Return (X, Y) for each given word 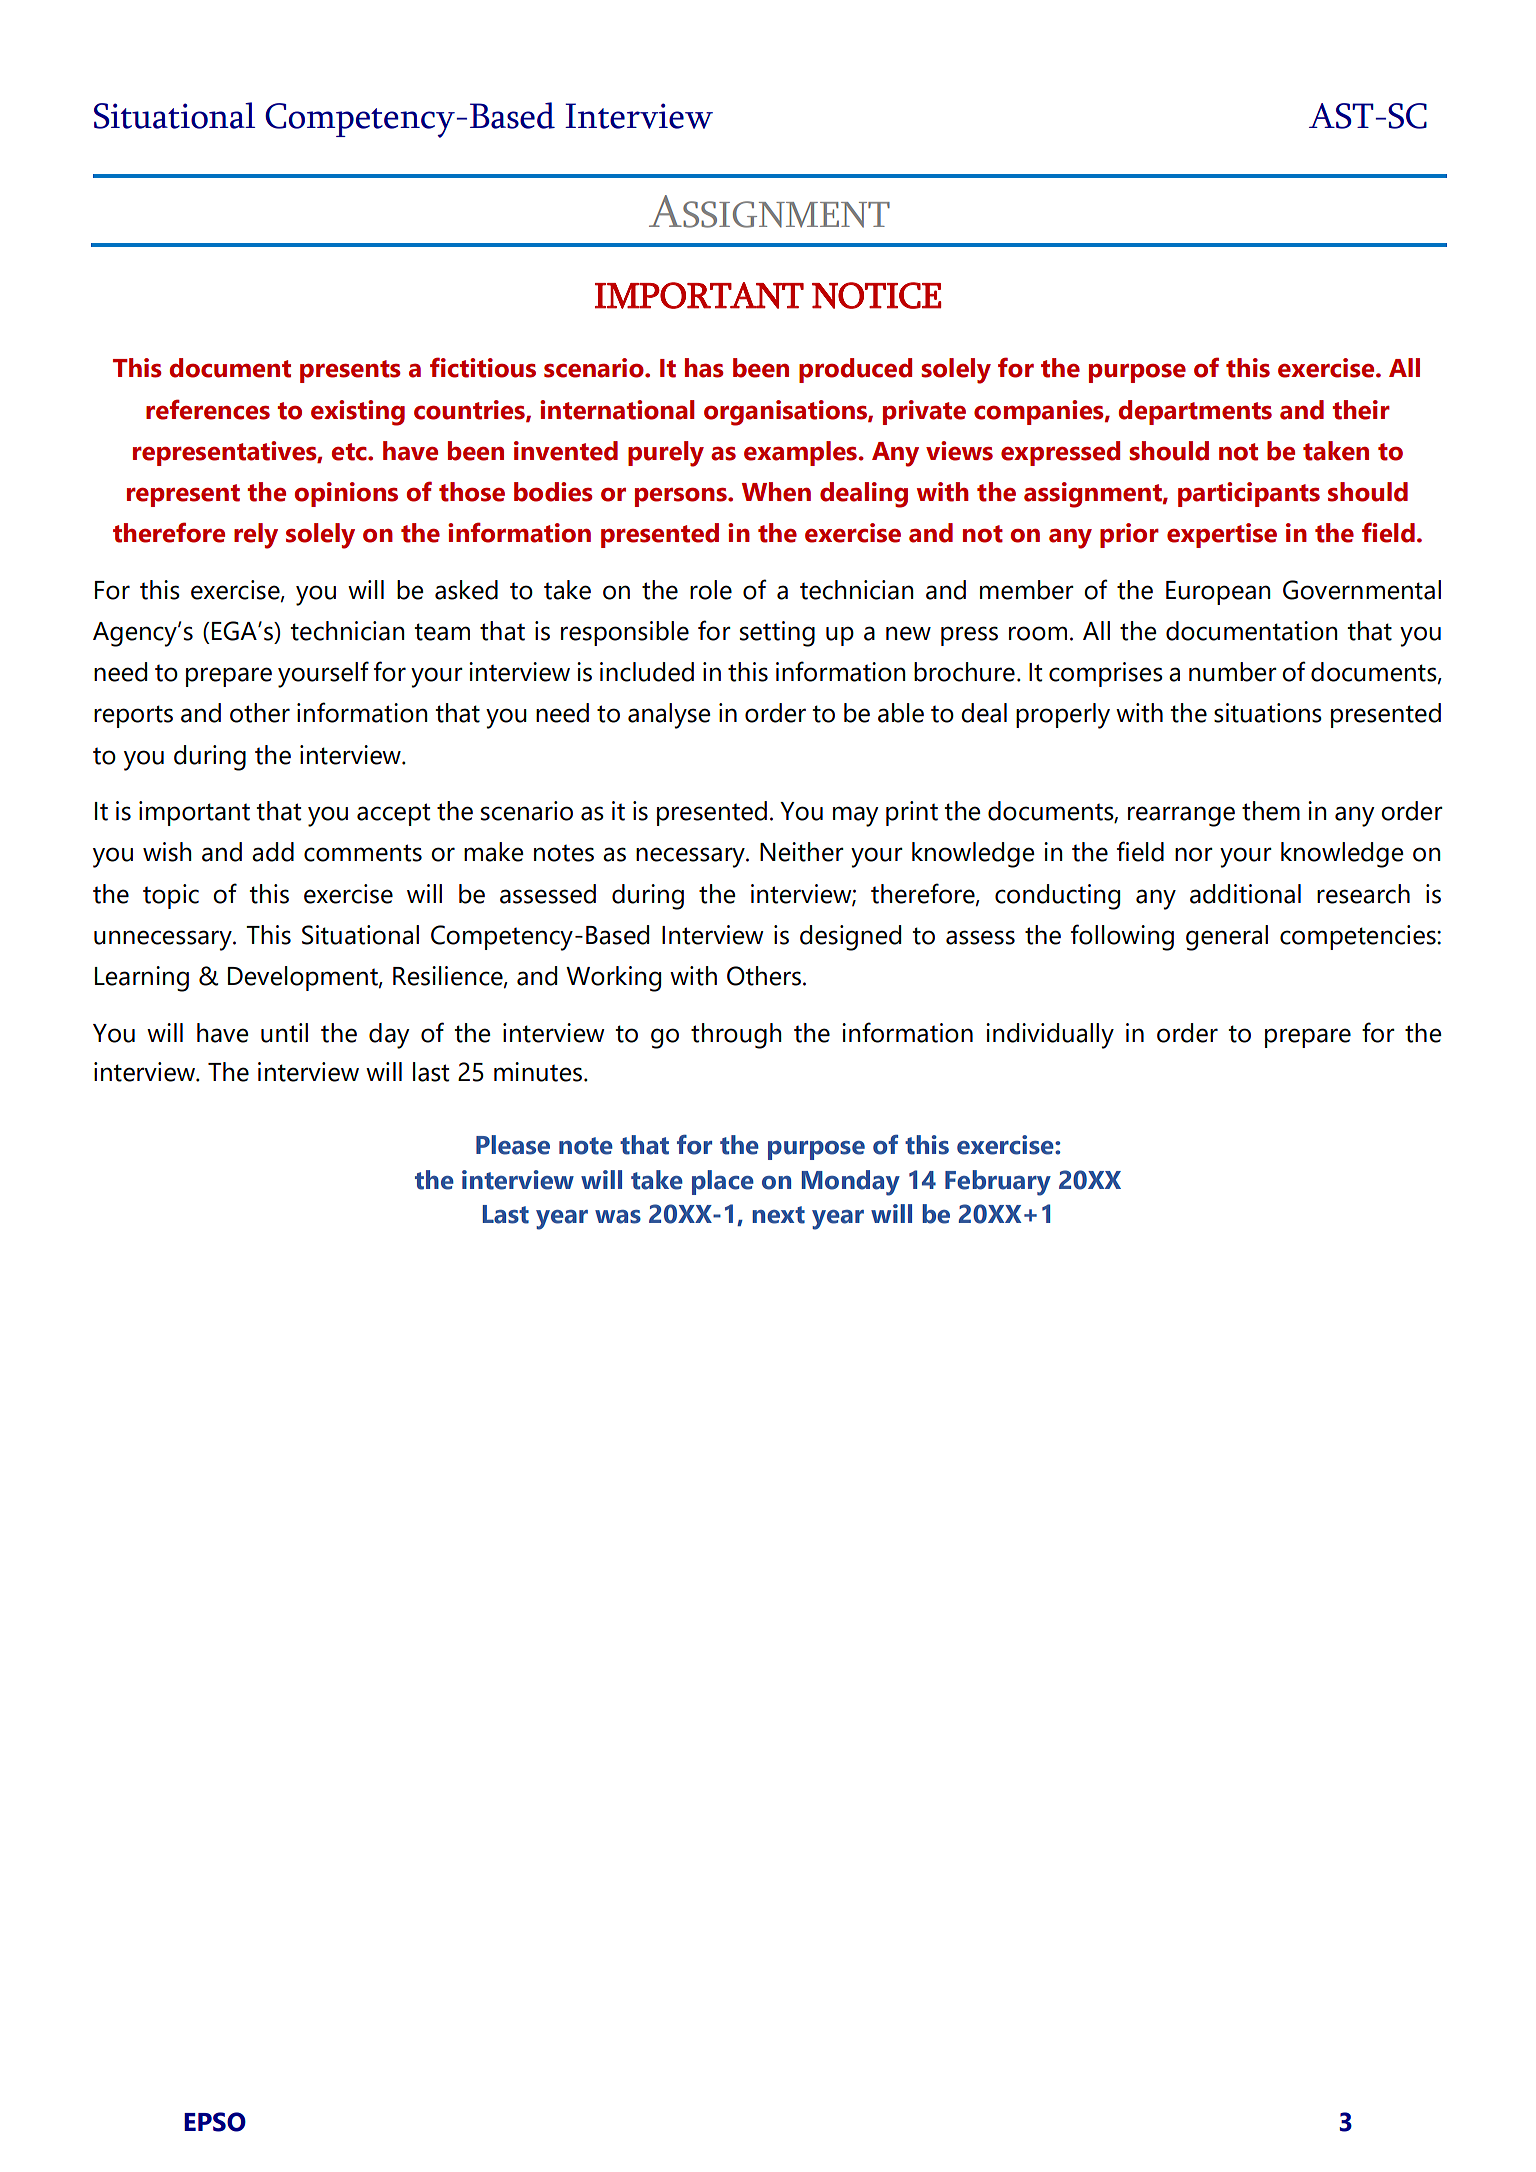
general (1227, 938)
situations (1268, 713)
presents (350, 371)
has (704, 368)
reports (133, 716)
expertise (1222, 535)
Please (513, 1145)
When (776, 492)
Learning (142, 979)
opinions (346, 494)
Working (613, 979)
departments (1195, 412)
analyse (669, 716)
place (723, 1182)
